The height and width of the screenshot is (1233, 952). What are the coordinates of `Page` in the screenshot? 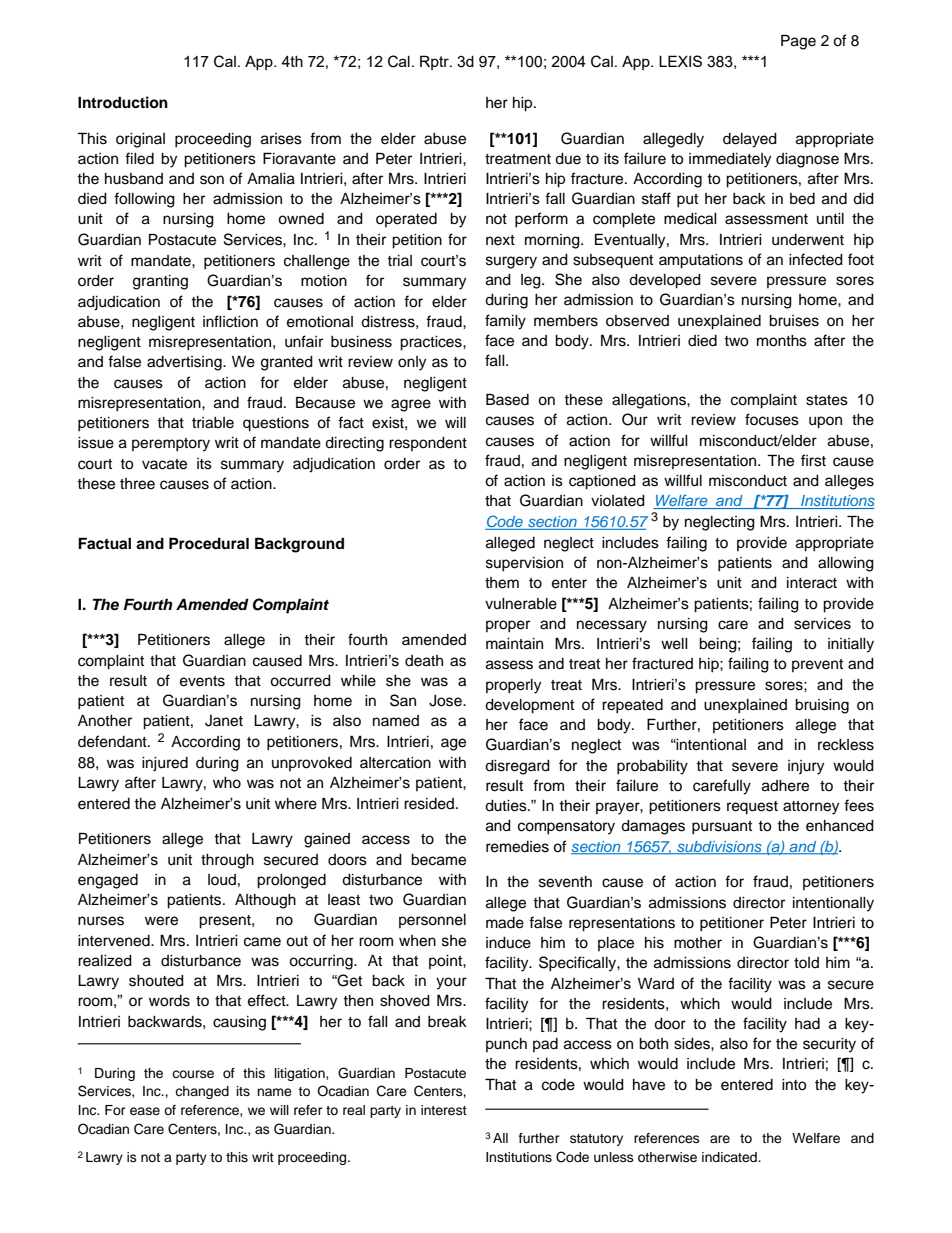 It's located at (798, 42).
